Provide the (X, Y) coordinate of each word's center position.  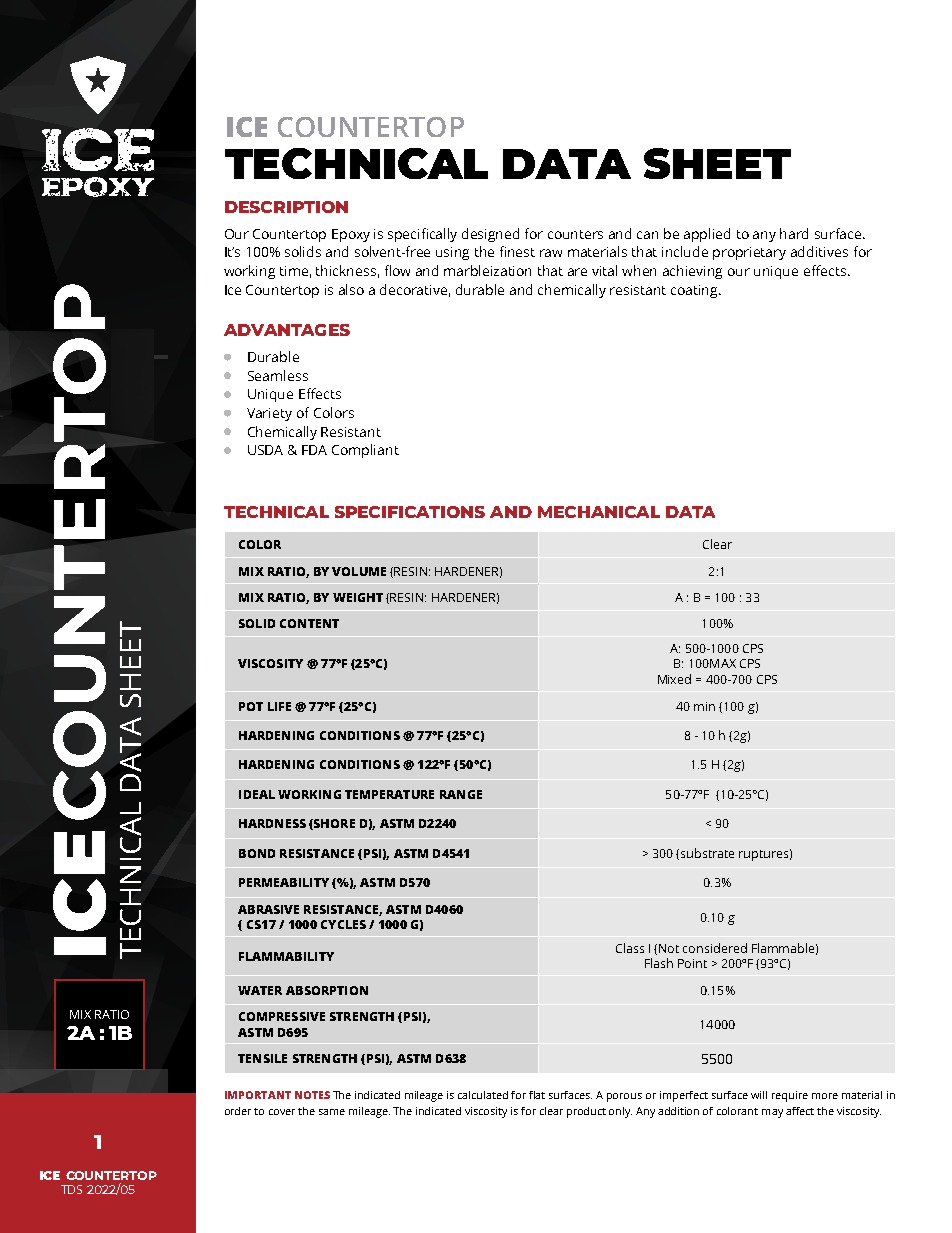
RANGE (461, 794)
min (704, 706)
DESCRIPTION (286, 207)
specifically (422, 235)
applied (707, 235)
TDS (71, 1189)
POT (251, 706)
